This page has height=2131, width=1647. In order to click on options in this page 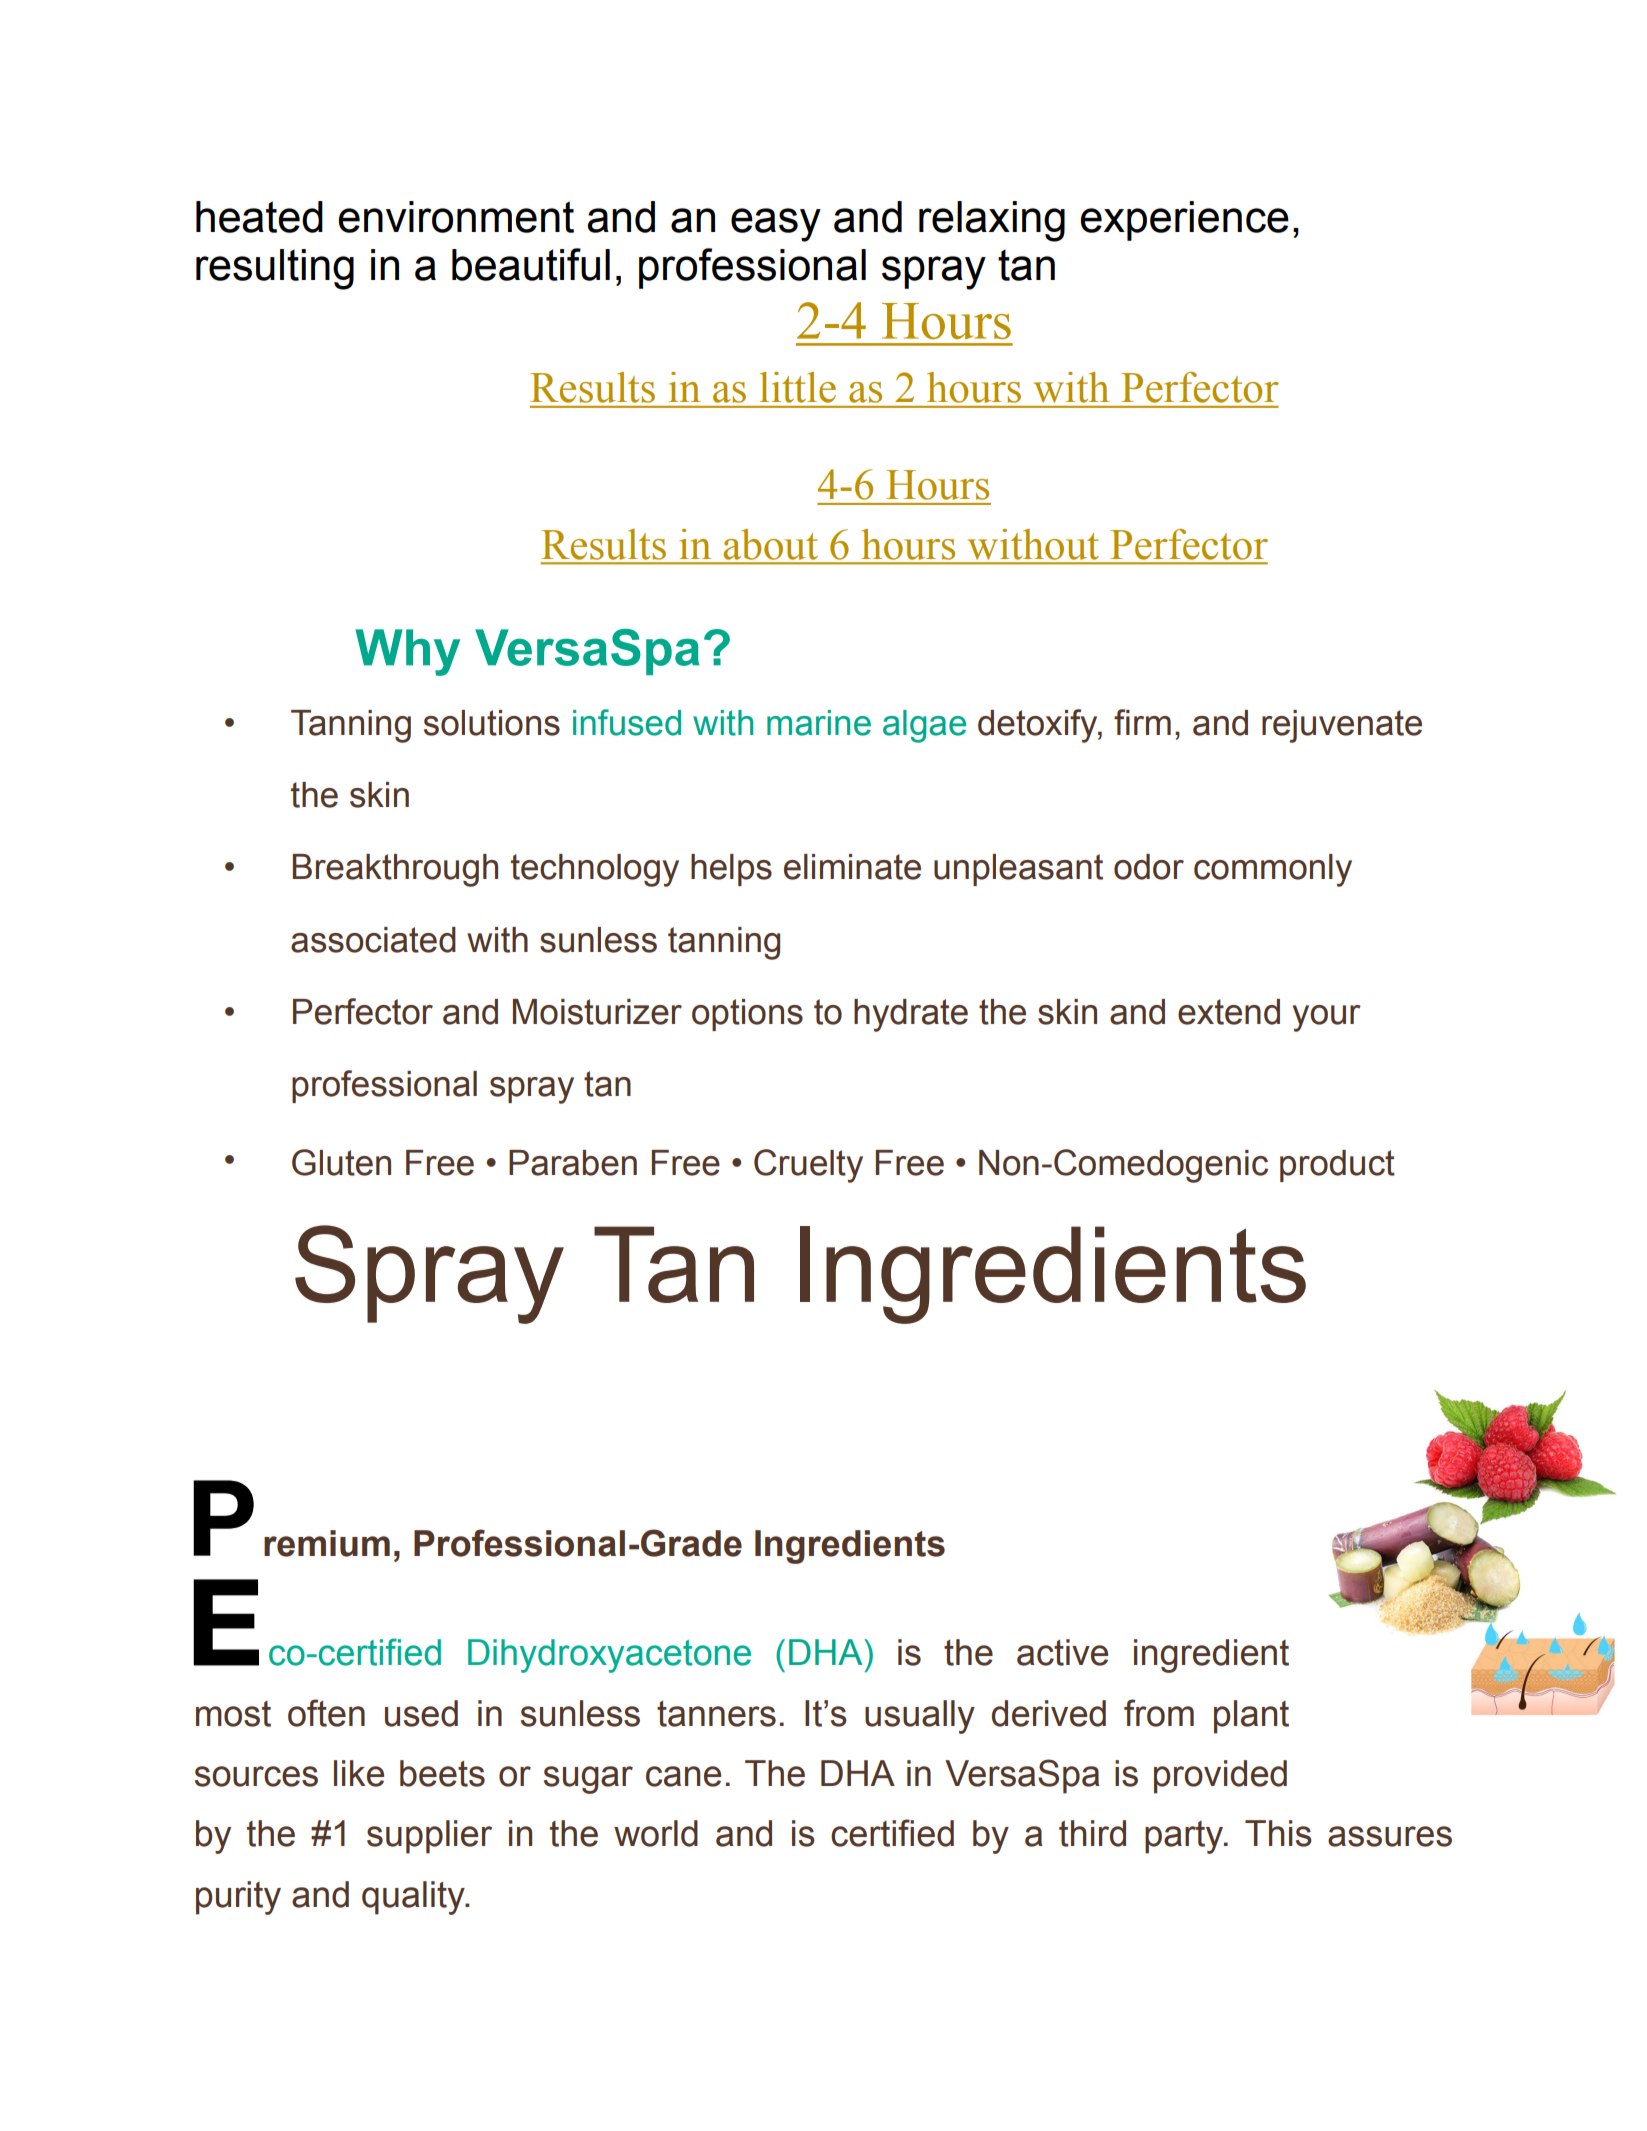, I will do `click(747, 1015)`.
